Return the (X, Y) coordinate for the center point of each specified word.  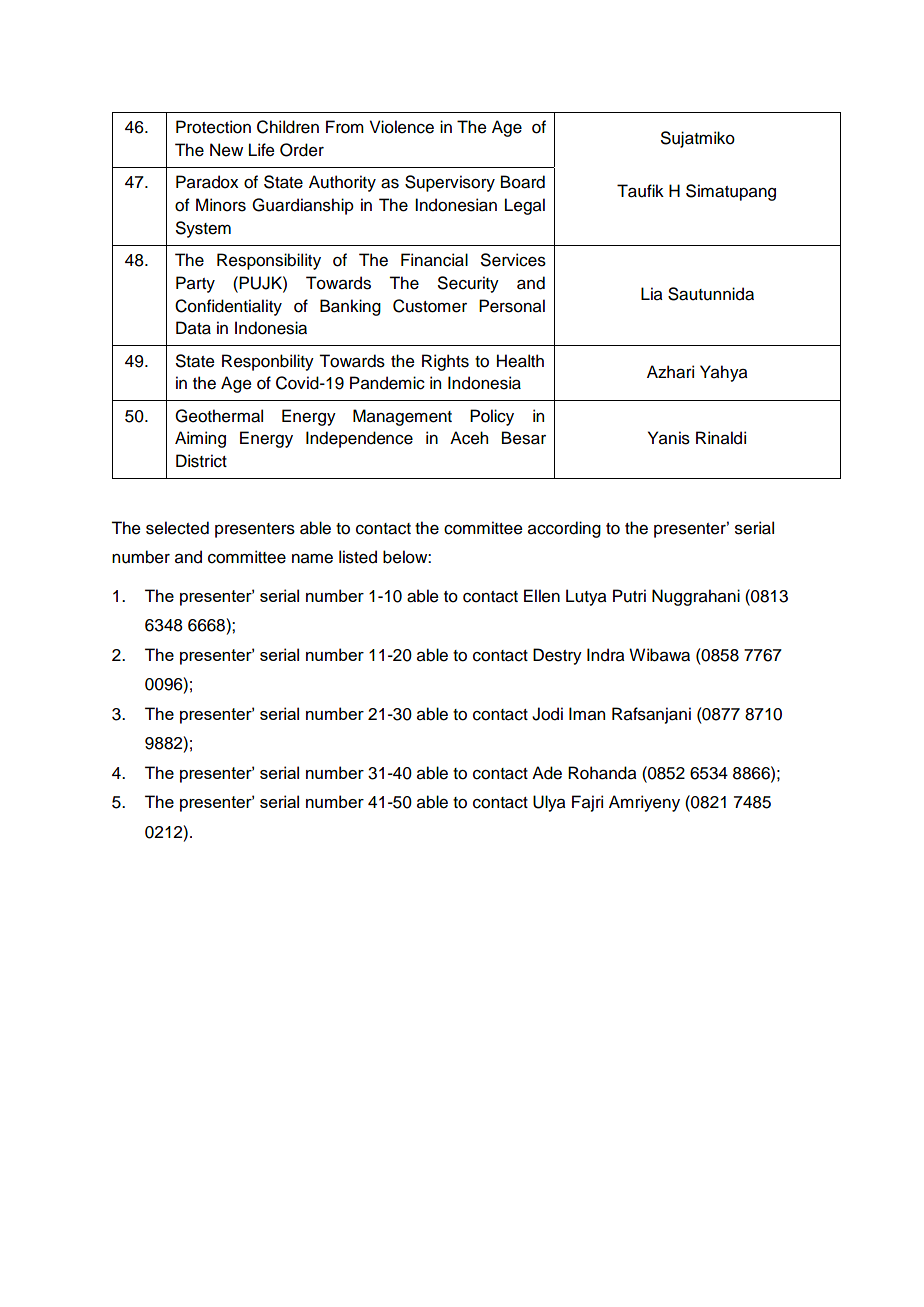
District (201, 461)
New (226, 150)
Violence (402, 127)
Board (523, 182)
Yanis (669, 438)
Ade (547, 773)
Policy (492, 417)
